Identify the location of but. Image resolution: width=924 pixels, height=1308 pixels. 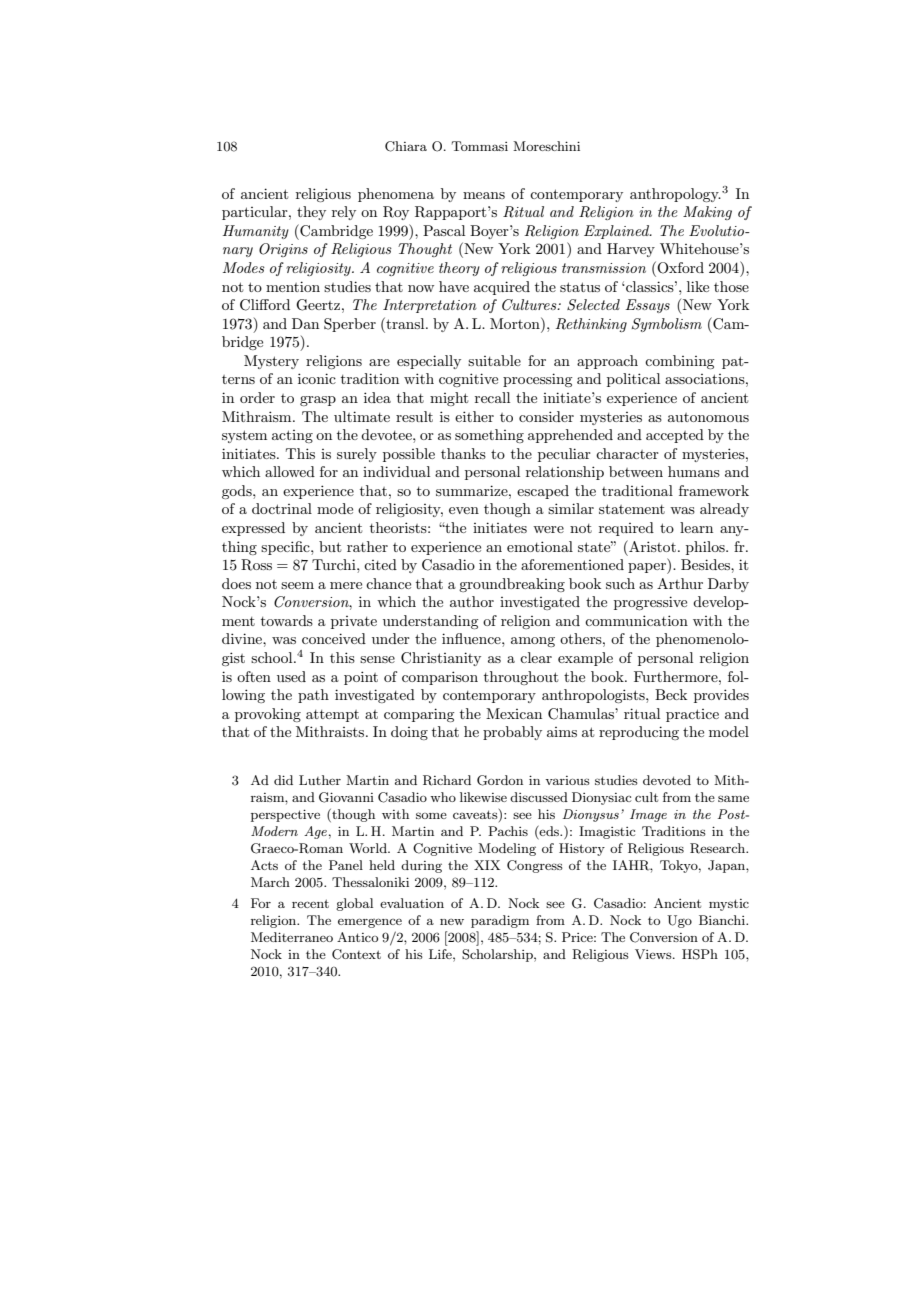
(330, 546).
